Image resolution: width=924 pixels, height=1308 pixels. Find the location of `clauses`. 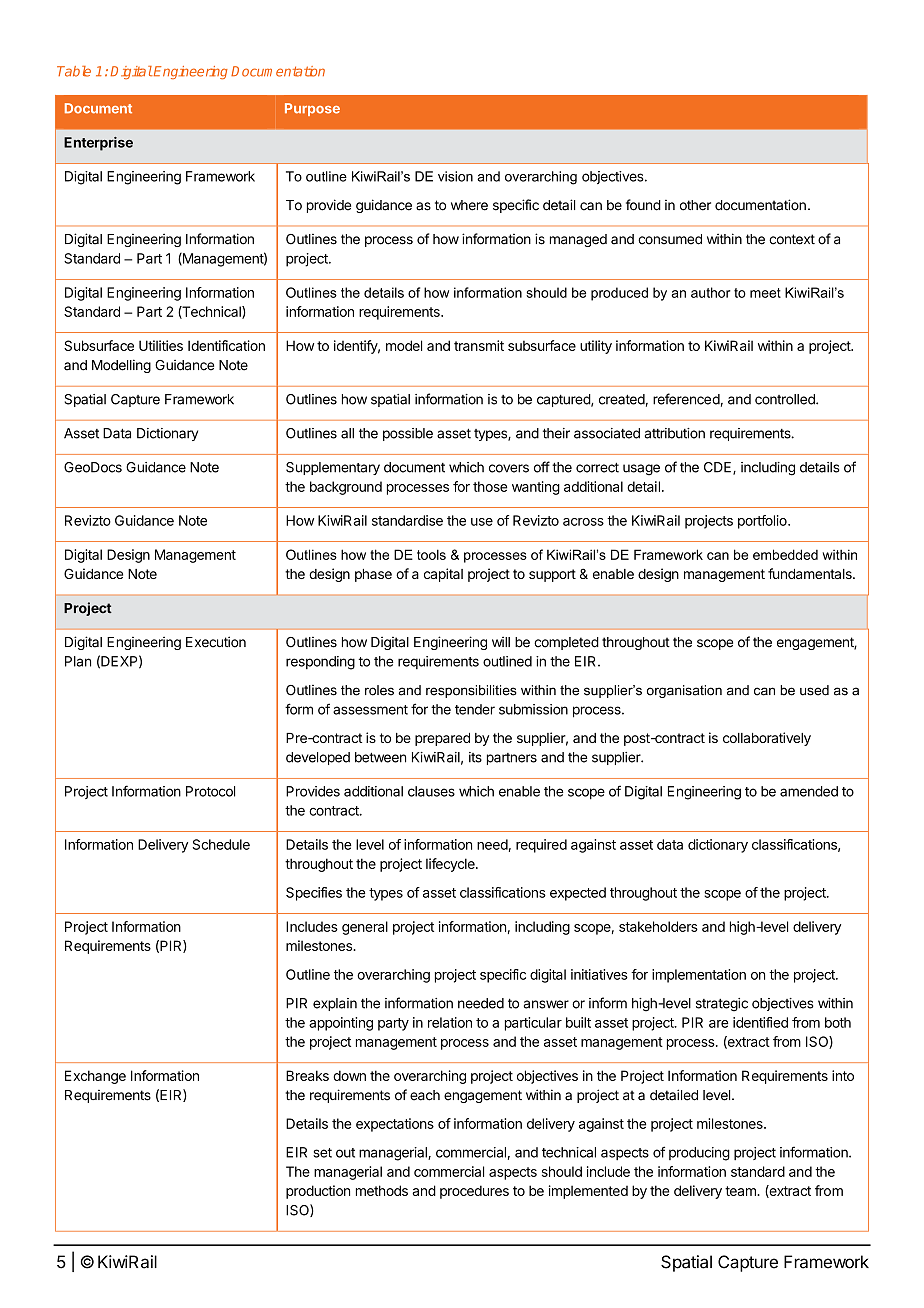

clauses is located at coordinates (431, 791).
